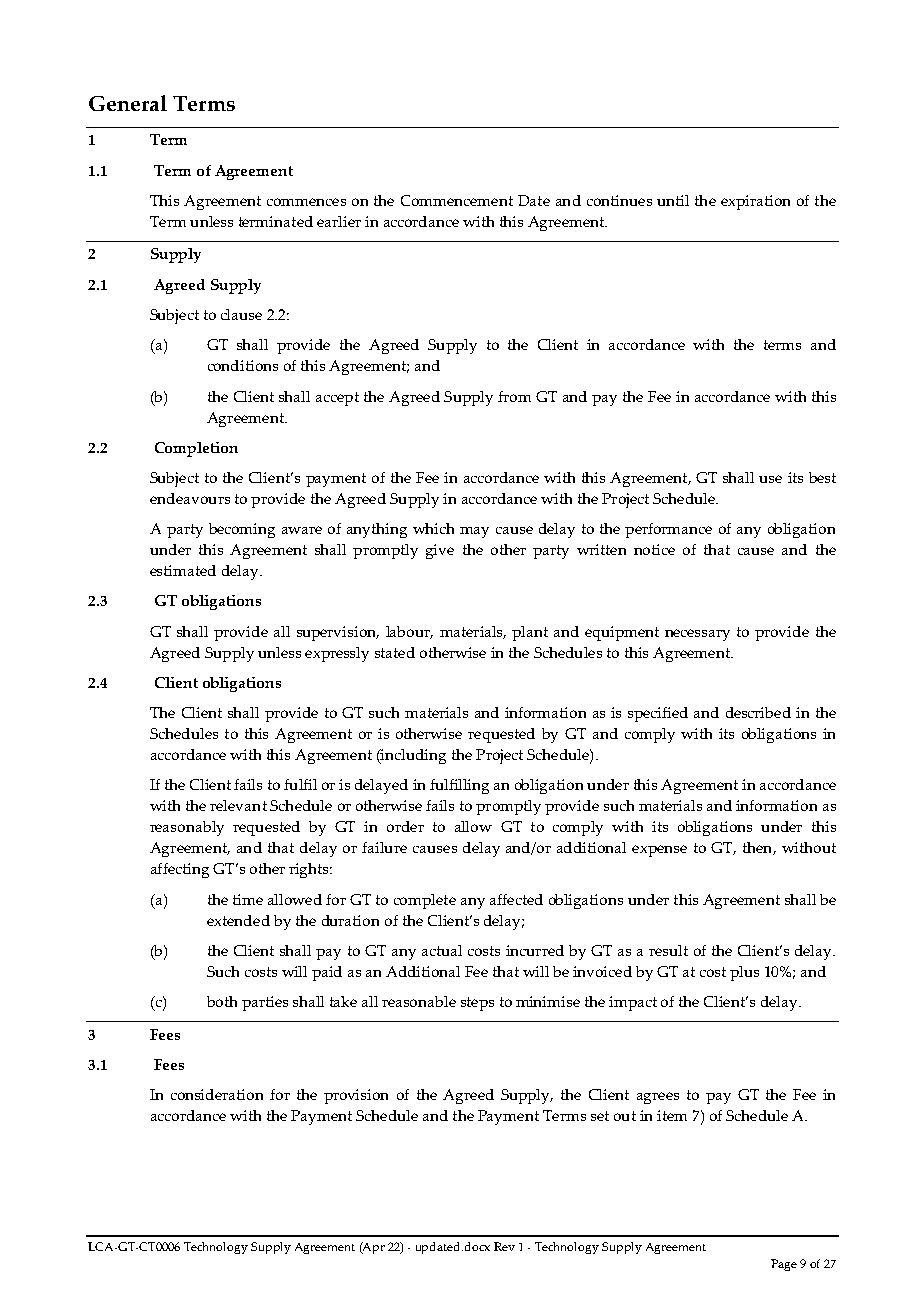 Image resolution: width=924 pixels, height=1308 pixels. I want to click on General, so click(128, 103).
